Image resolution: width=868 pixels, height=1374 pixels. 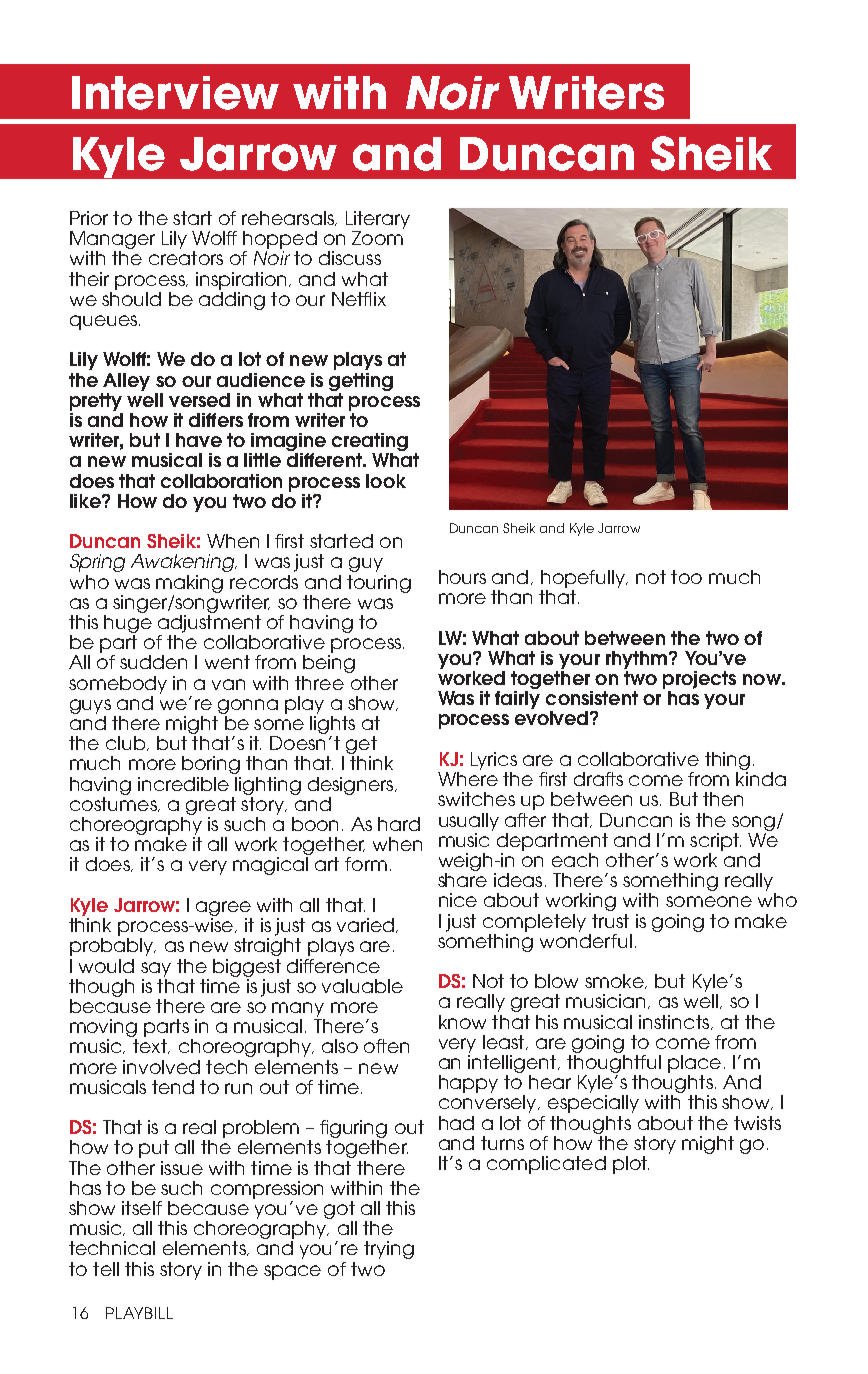 What do you see at coordinates (378, 220) in the screenshot?
I see `Literary` at bounding box center [378, 220].
